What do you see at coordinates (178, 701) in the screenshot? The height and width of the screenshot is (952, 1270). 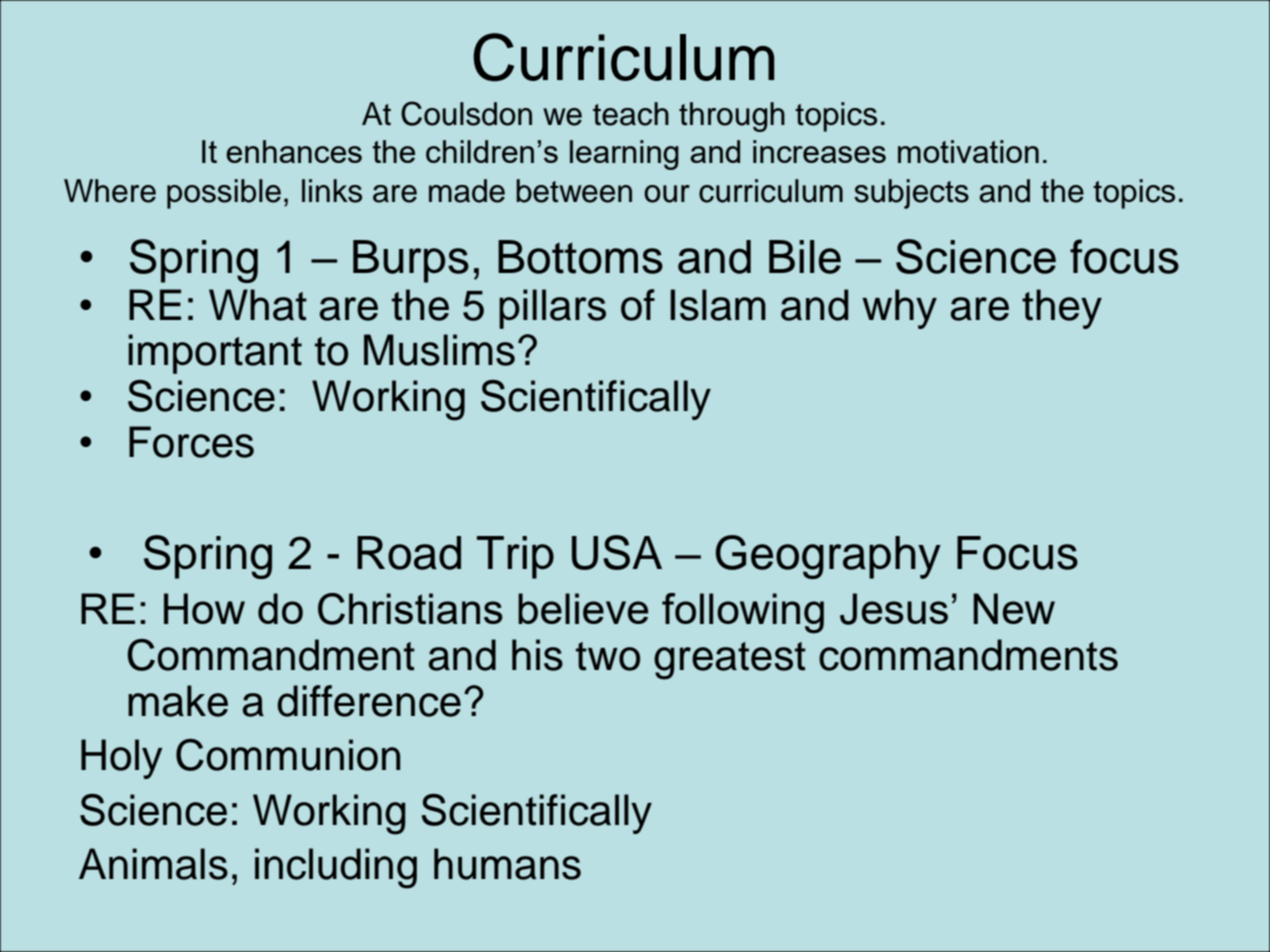 I see `make` at bounding box center [178, 701].
